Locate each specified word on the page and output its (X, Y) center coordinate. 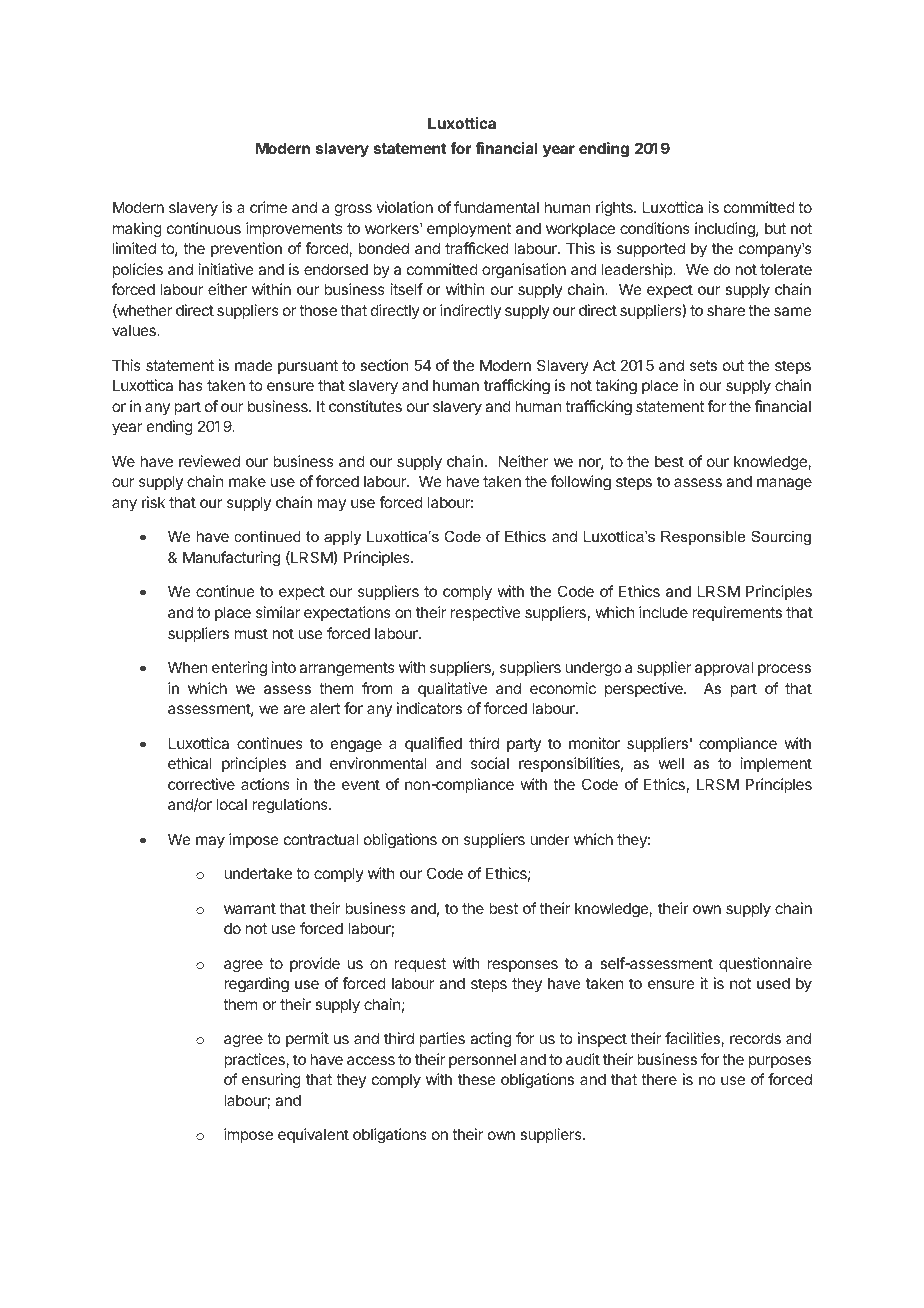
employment (469, 229)
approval (724, 668)
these (477, 1079)
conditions (655, 228)
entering (239, 669)
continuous (204, 228)
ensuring (271, 1081)
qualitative (452, 689)
